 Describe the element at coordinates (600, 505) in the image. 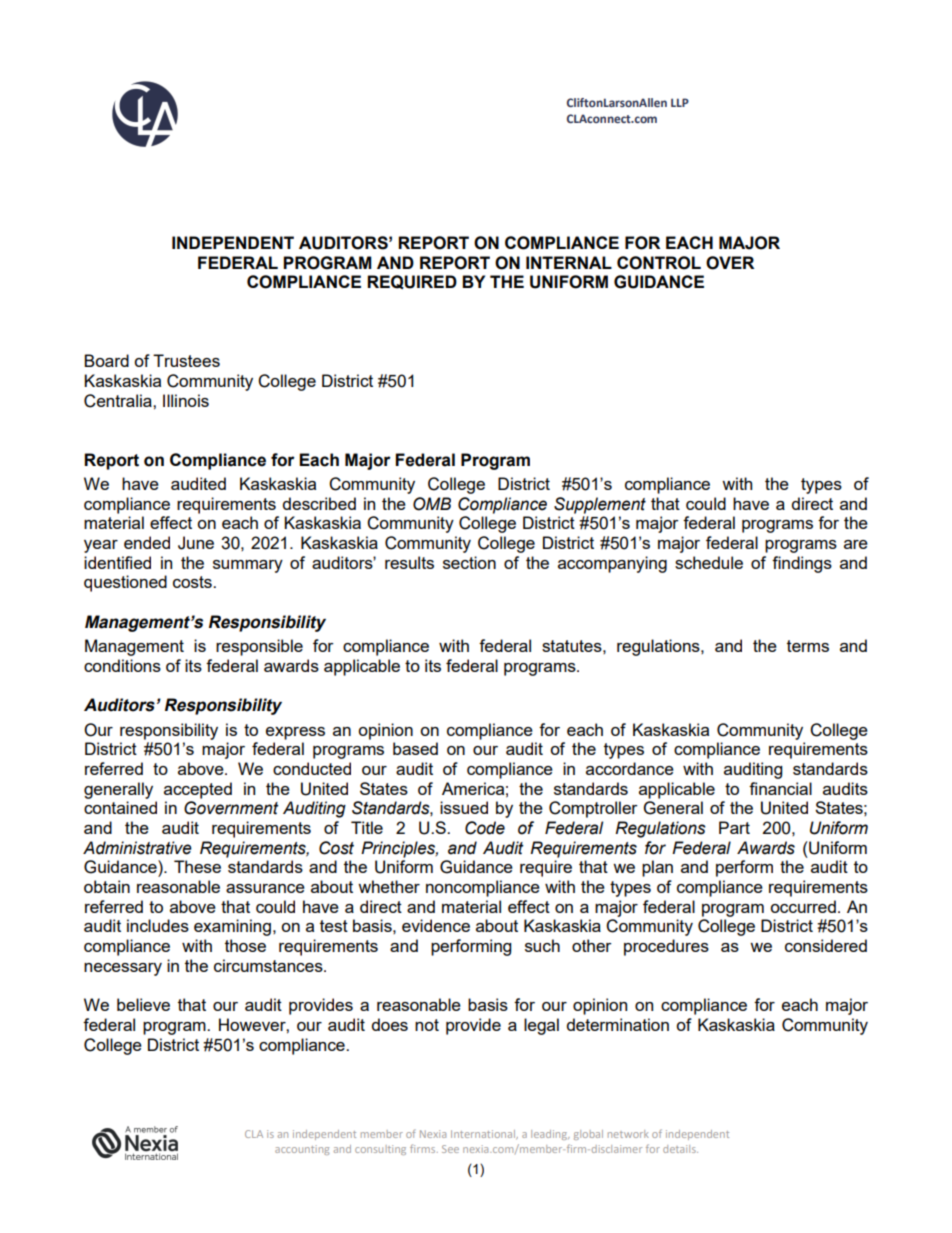

I see `Supplement` at that location.
